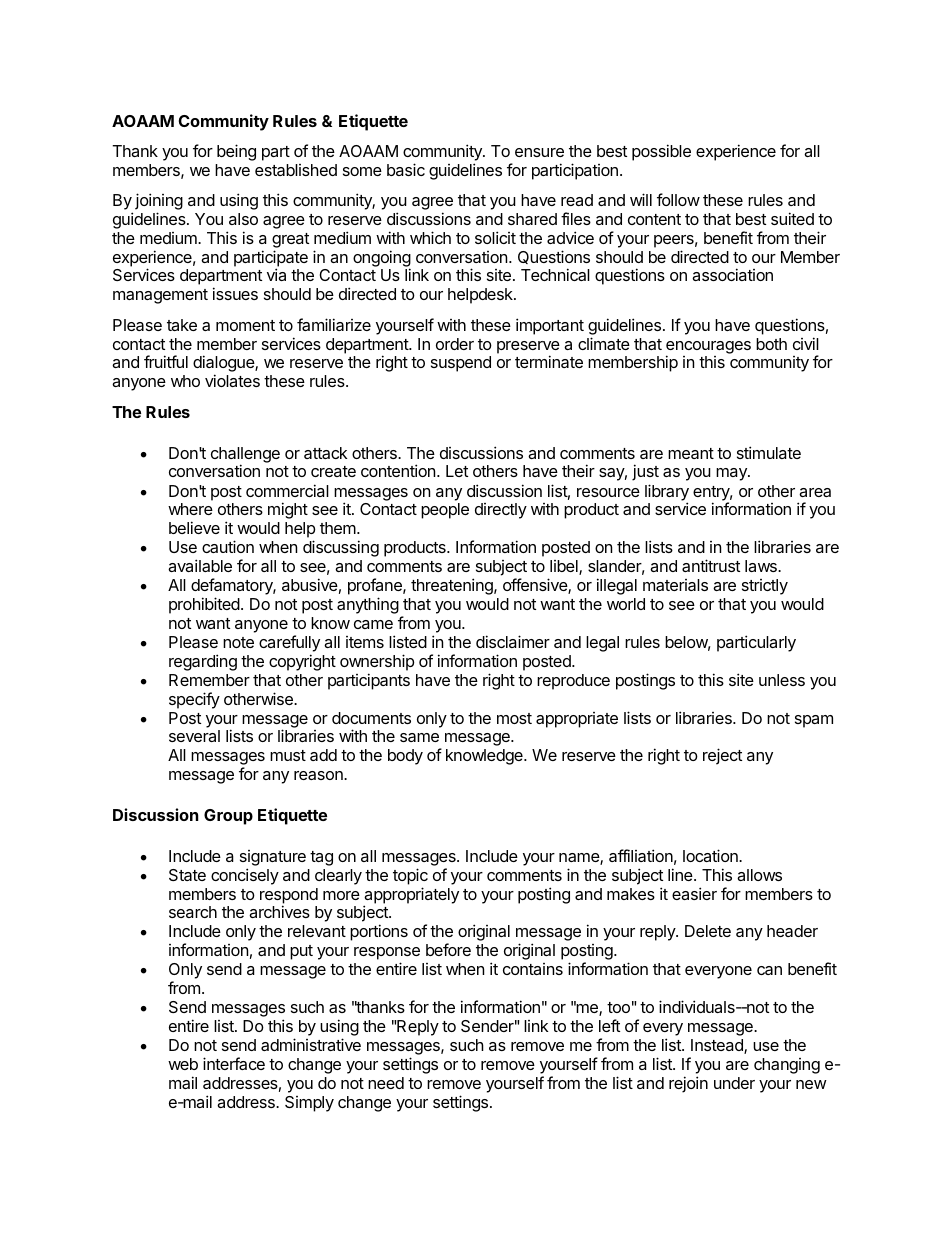 This screenshot has width=952, height=1233. What do you see at coordinates (386, 1083) in the screenshot?
I see `need` at bounding box center [386, 1083].
